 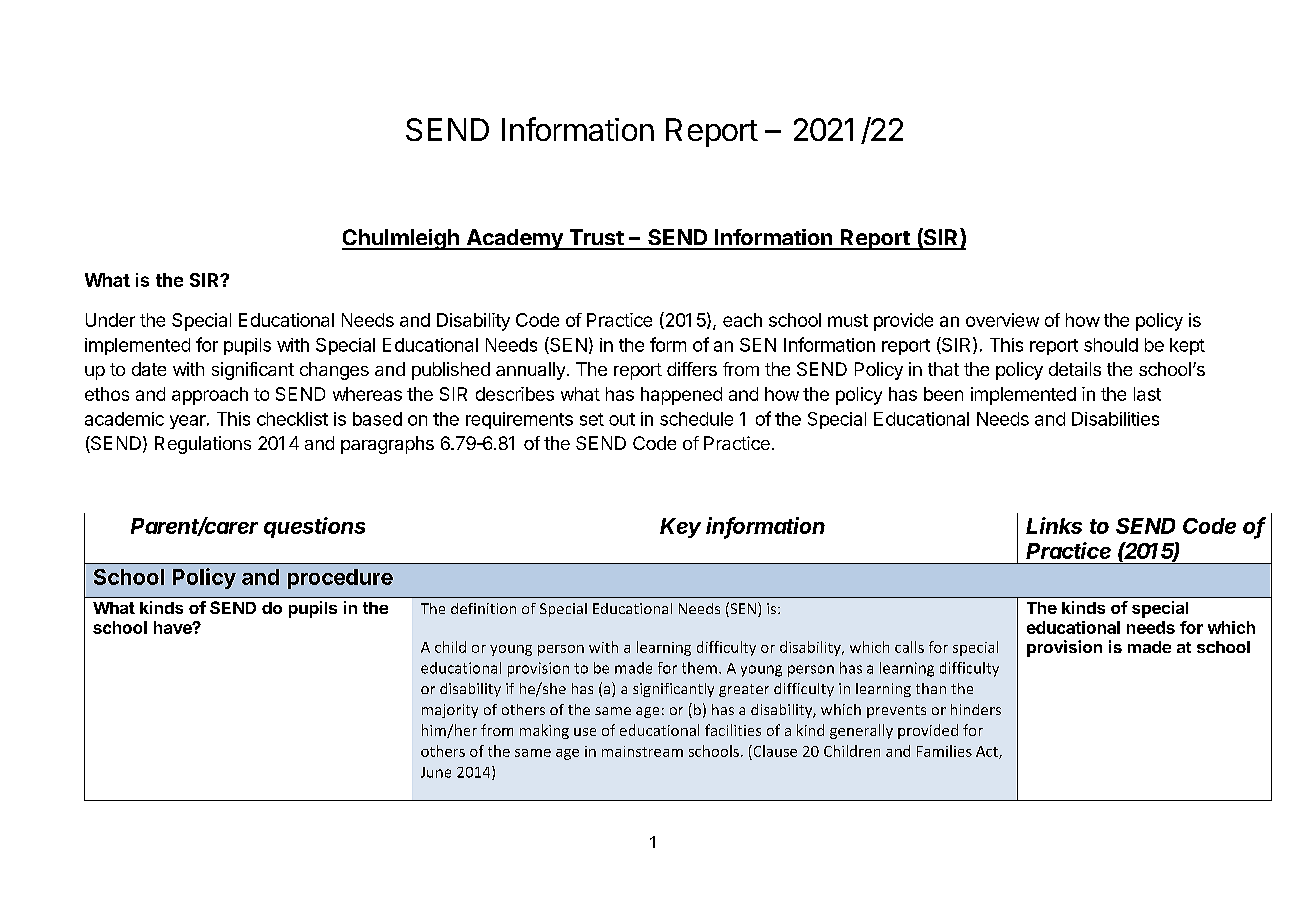 I want to click on Key, so click(x=680, y=528).
